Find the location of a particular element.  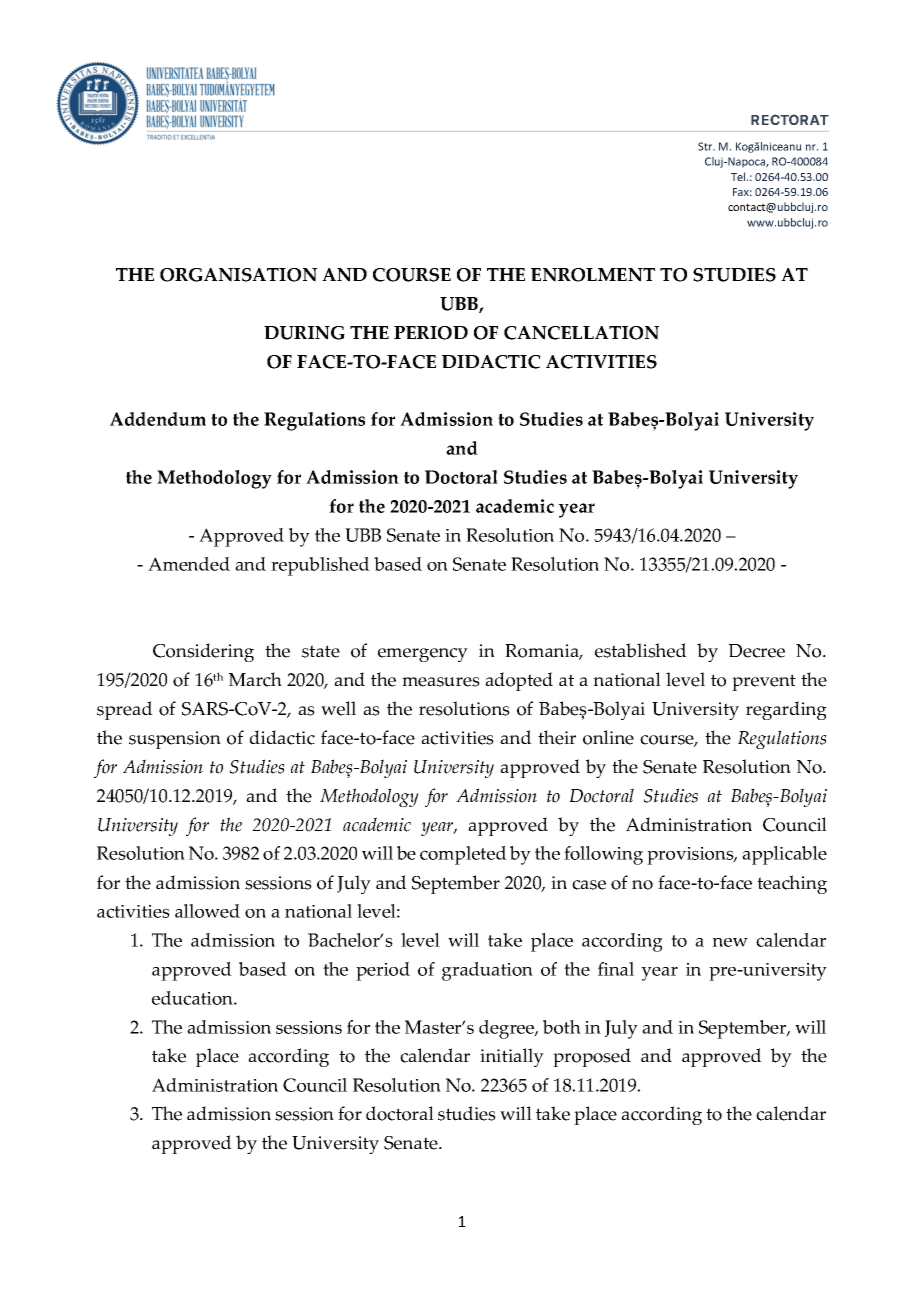

ENROLMENT is located at coordinates (593, 275).
